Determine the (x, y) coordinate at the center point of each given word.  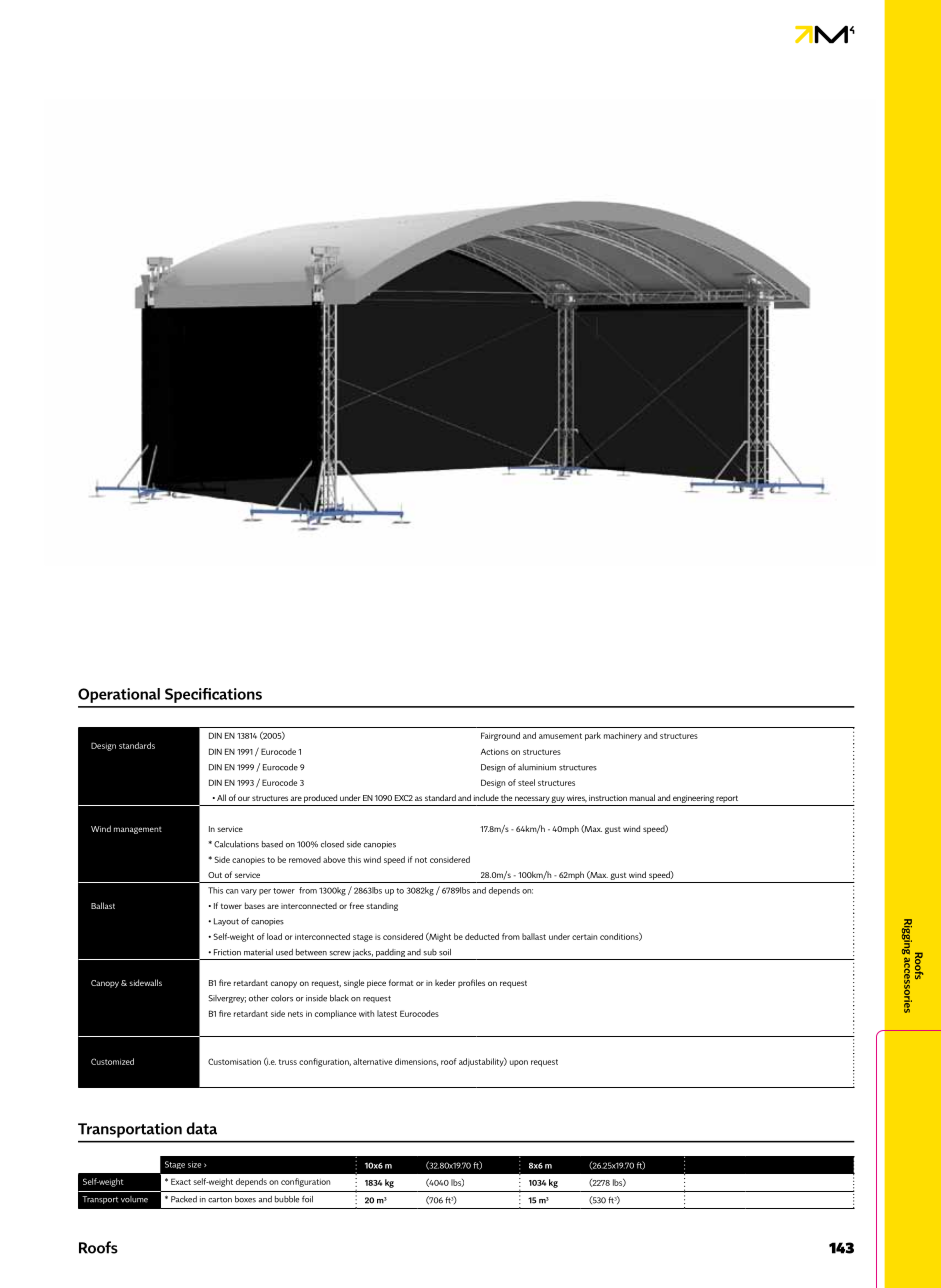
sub (430, 952)
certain (584, 937)
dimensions (416, 1062)
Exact (181, 1181)
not (421, 860)
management (138, 830)
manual (642, 797)
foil (307, 1199)
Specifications (213, 695)
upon (519, 1063)
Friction (227, 952)
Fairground (500, 736)
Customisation (234, 1061)
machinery (623, 736)
